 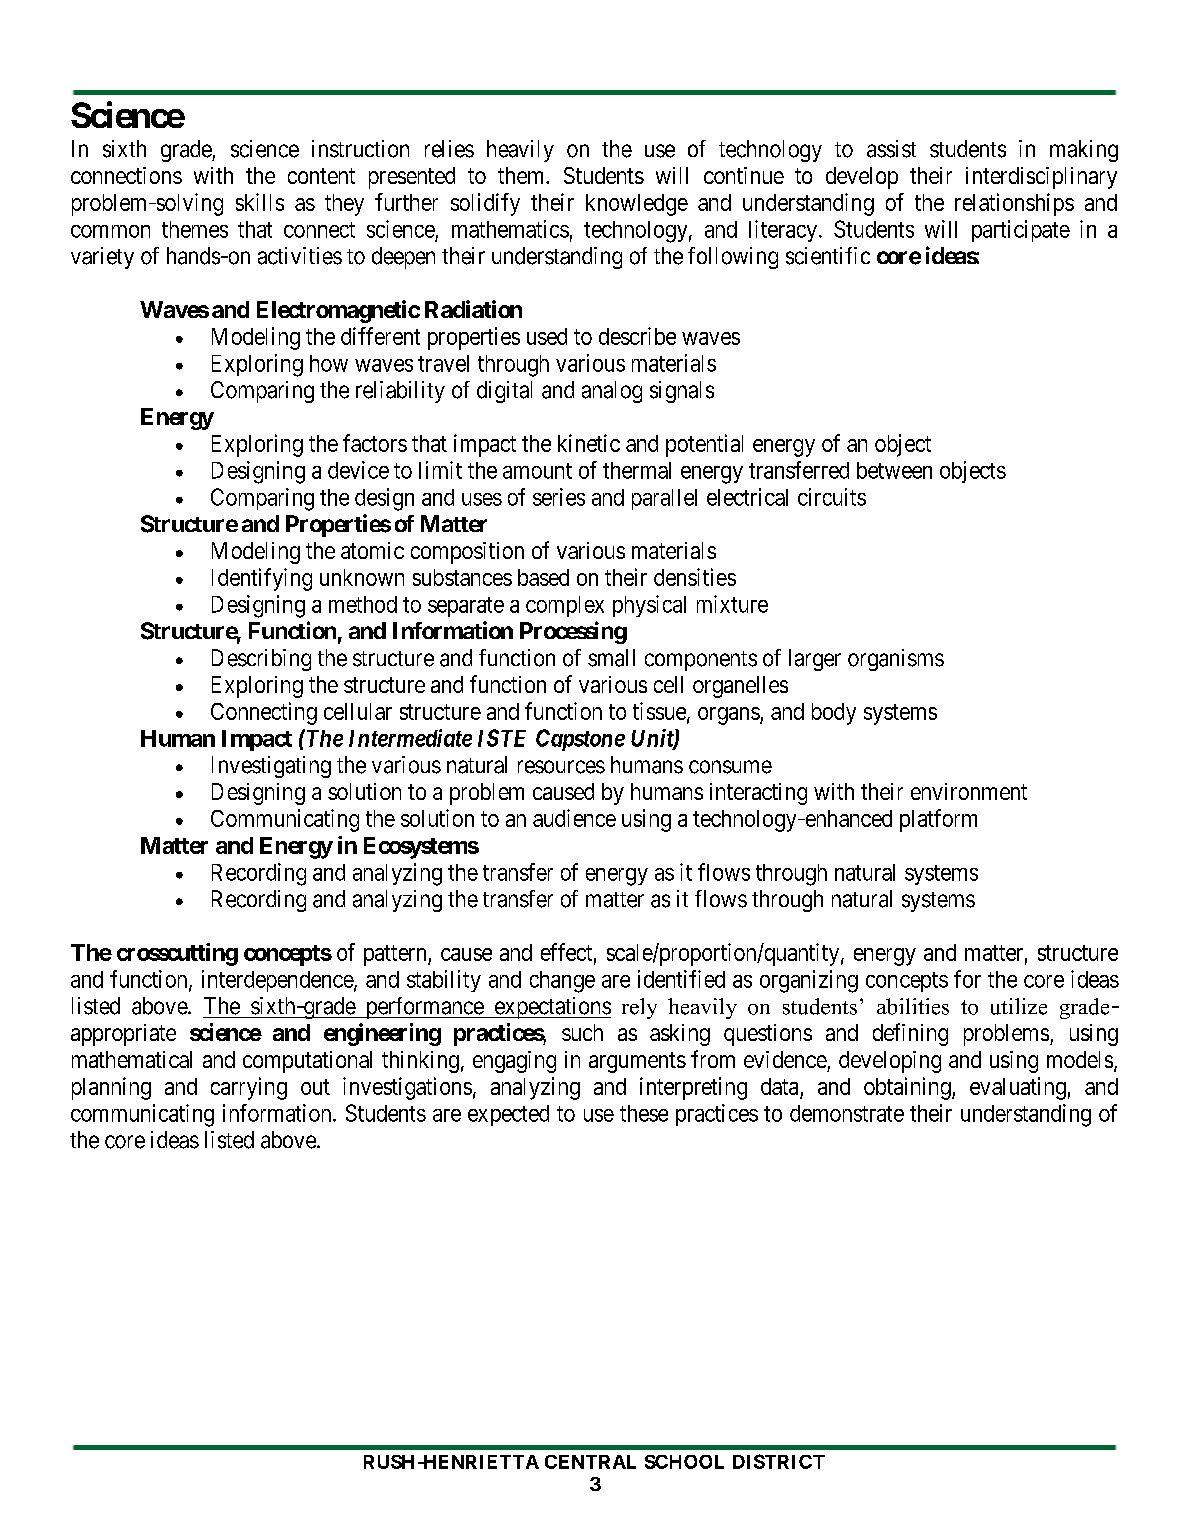 What do you see at coordinates (559, 497) in the screenshot?
I see `series` at bounding box center [559, 497].
